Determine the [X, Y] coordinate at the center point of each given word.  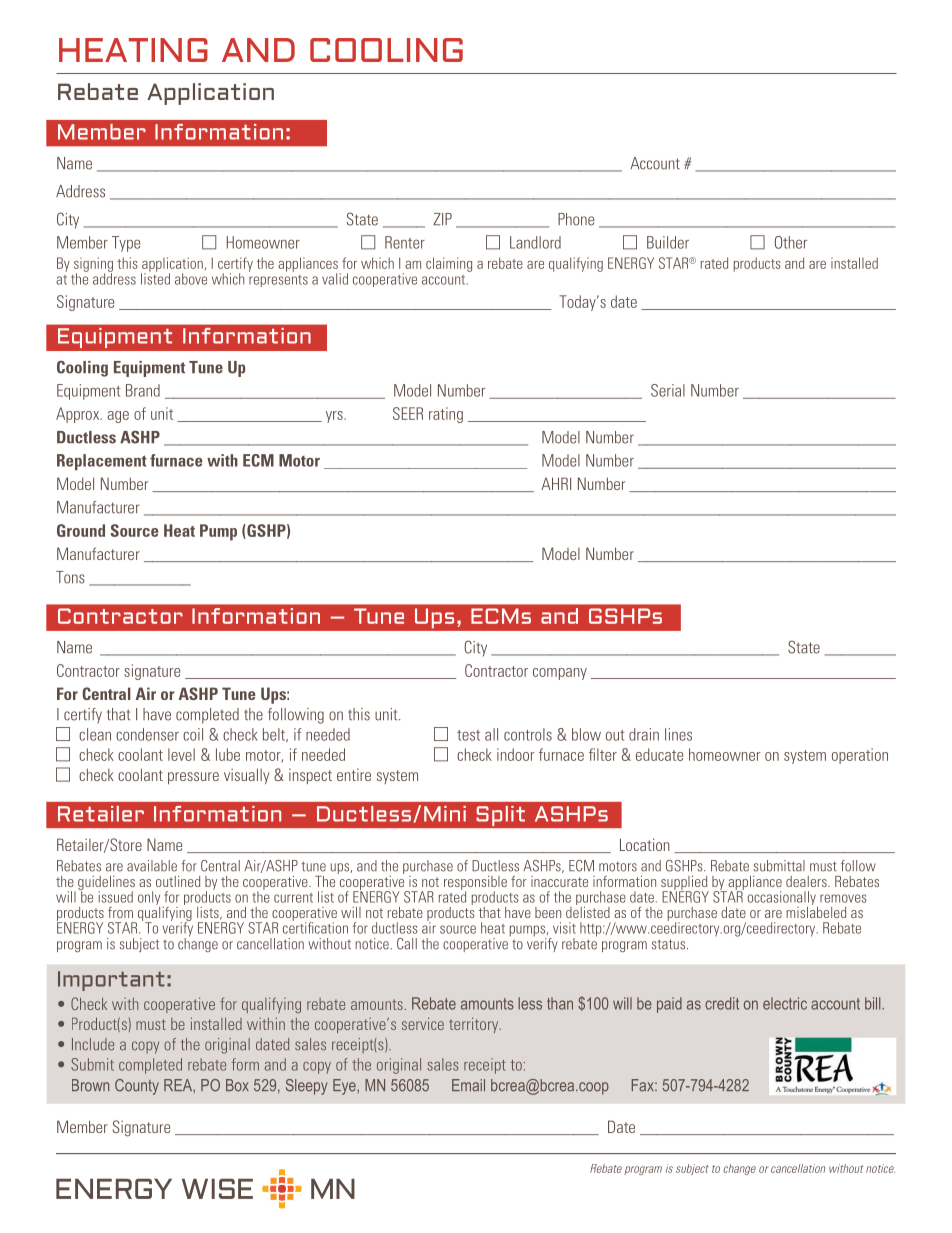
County [137, 1087]
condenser [147, 734]
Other [791, 242]
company [560, 674]
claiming [449, 264]
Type [126, 244]
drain [644, 734]
